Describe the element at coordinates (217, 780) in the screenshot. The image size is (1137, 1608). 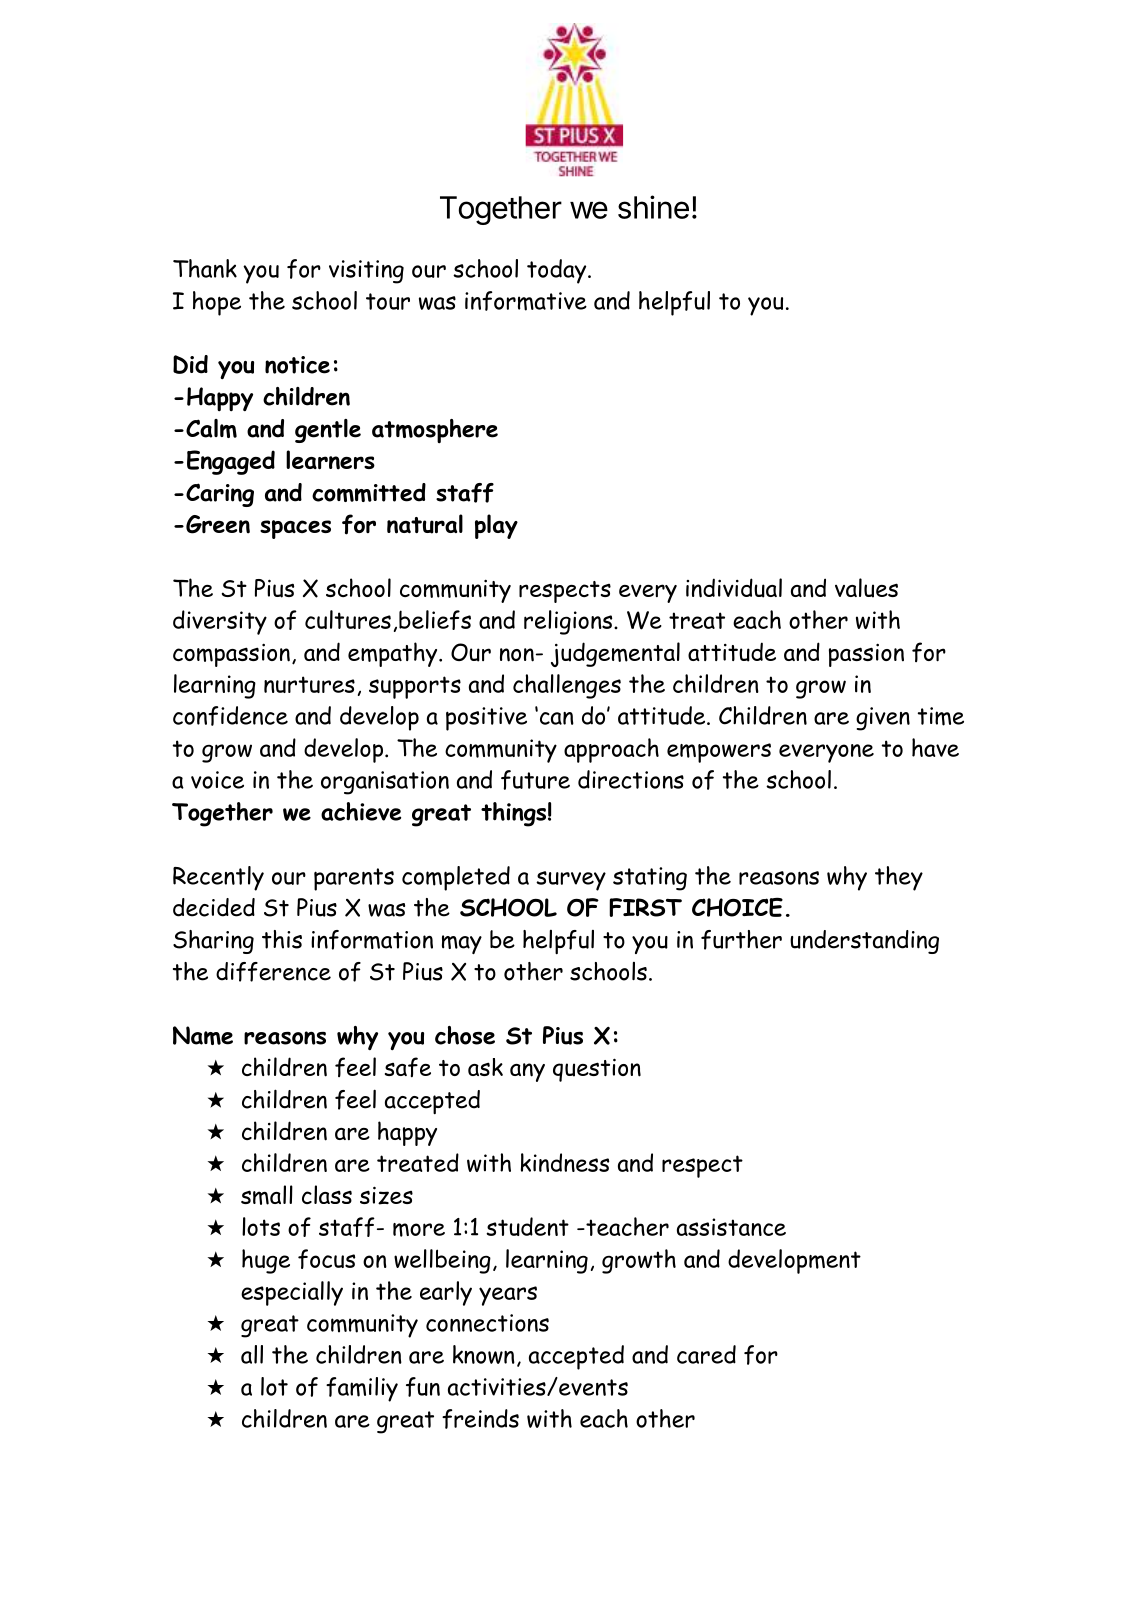
I see `voice` at that location.
